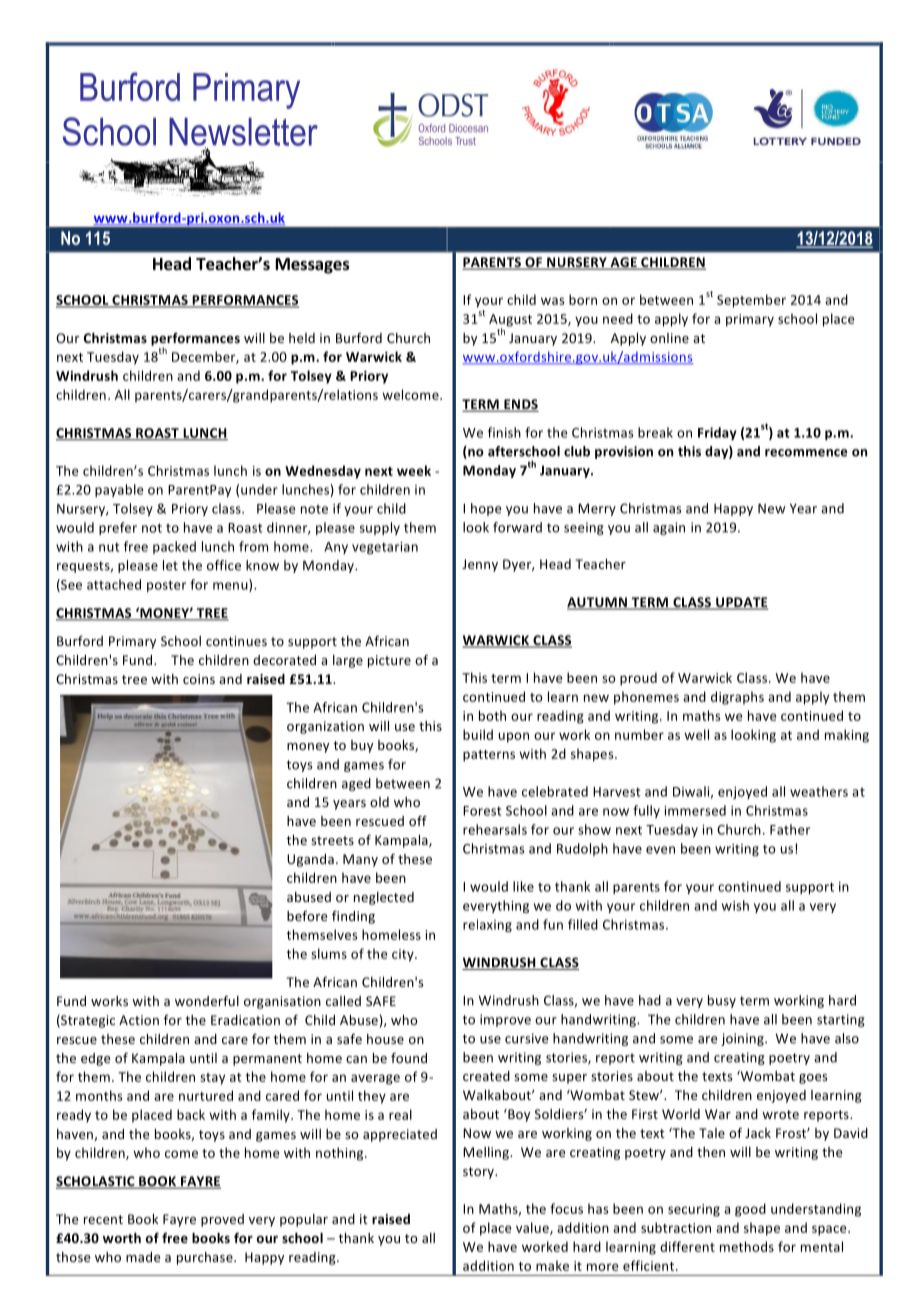 The height and width of the screenshot is (1308, 924). Describe the element at coordinates (243, 133) in the screenshot. I see `Newsletter` at that location.
